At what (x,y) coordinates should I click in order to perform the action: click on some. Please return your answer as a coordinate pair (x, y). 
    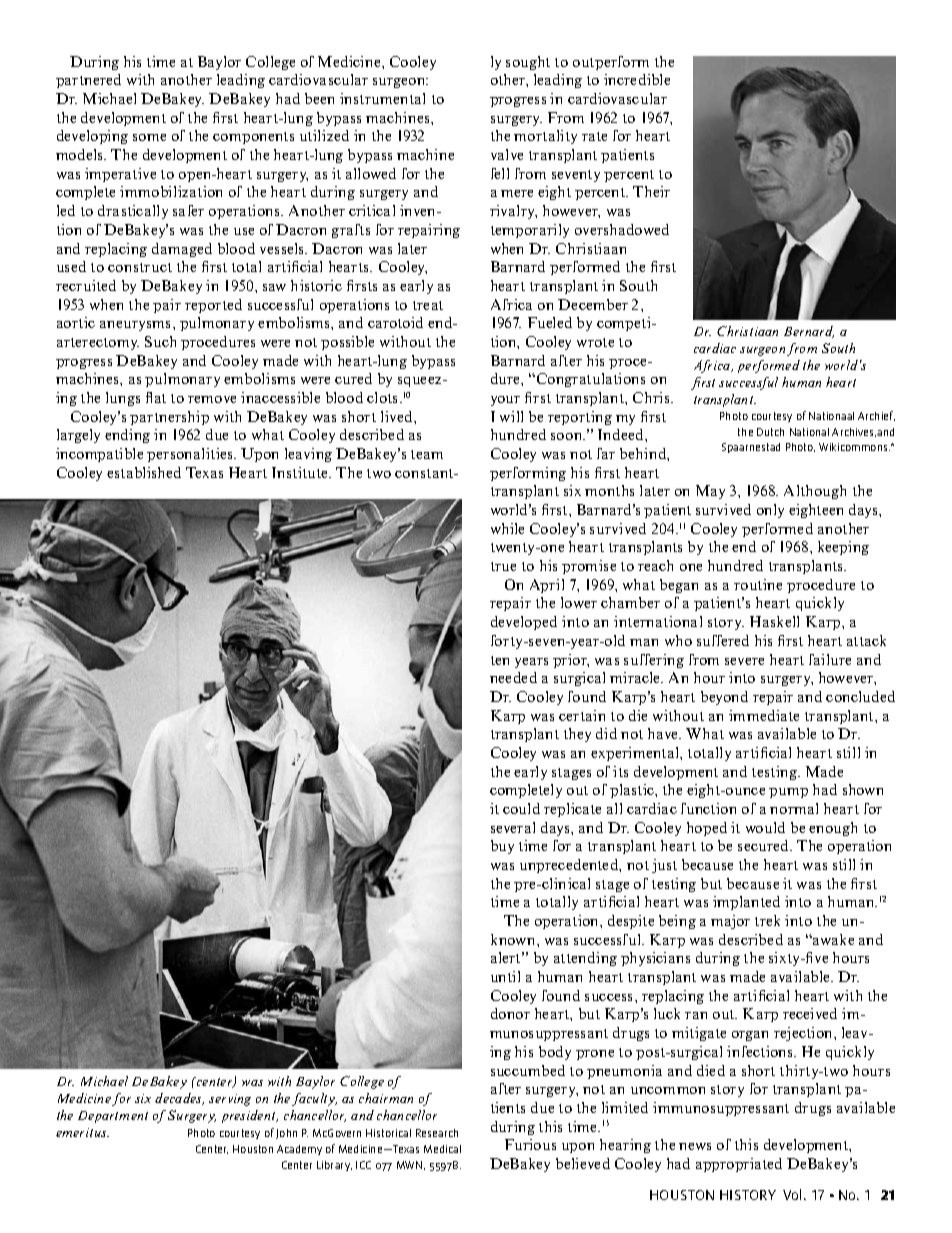
    Looking at the image, I should click on (149, 137).
